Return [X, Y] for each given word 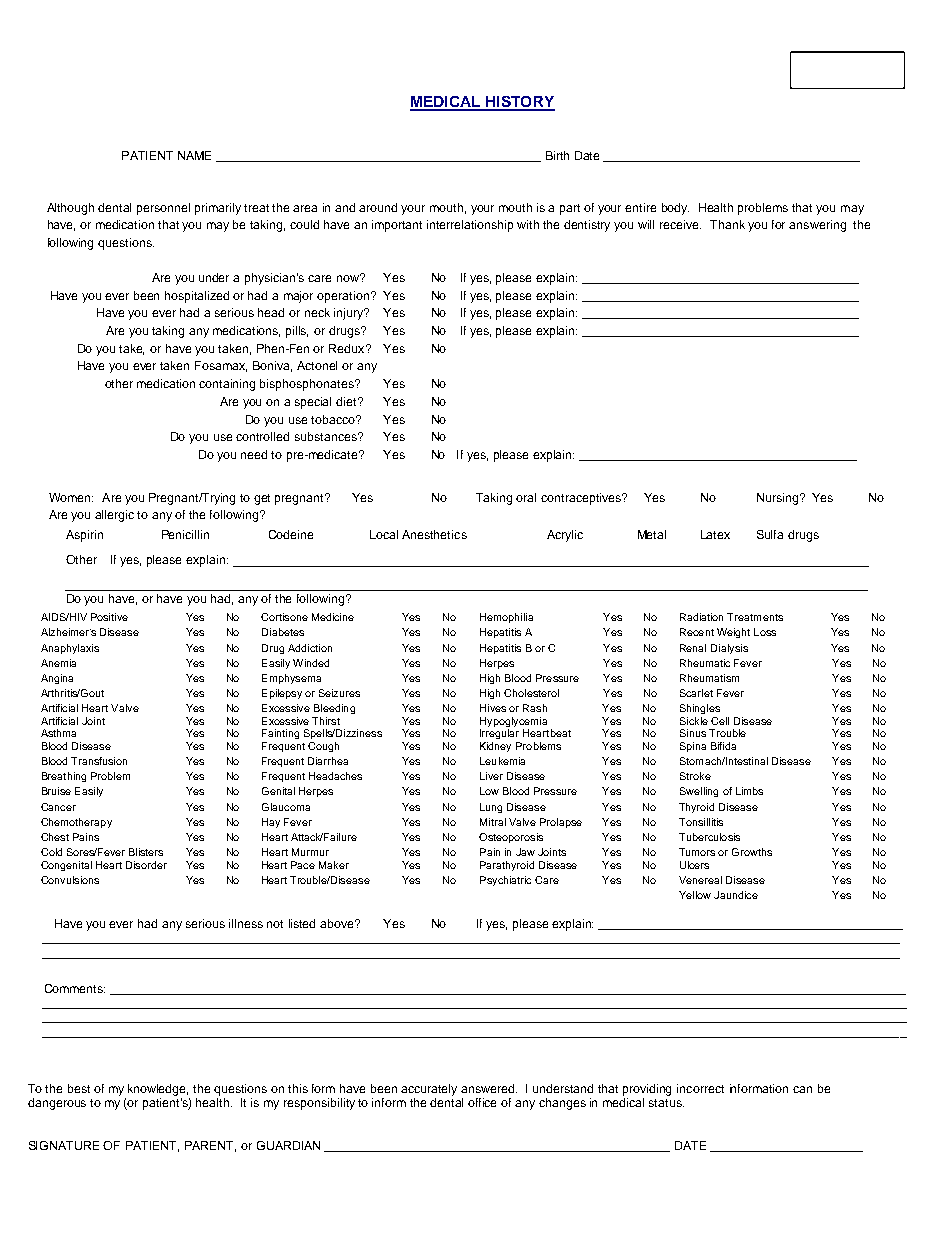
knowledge [158, 1090]
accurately [429, 1090]
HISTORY [519, 103]
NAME [194, 155]
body [675, 209]
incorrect [700, 1088]
